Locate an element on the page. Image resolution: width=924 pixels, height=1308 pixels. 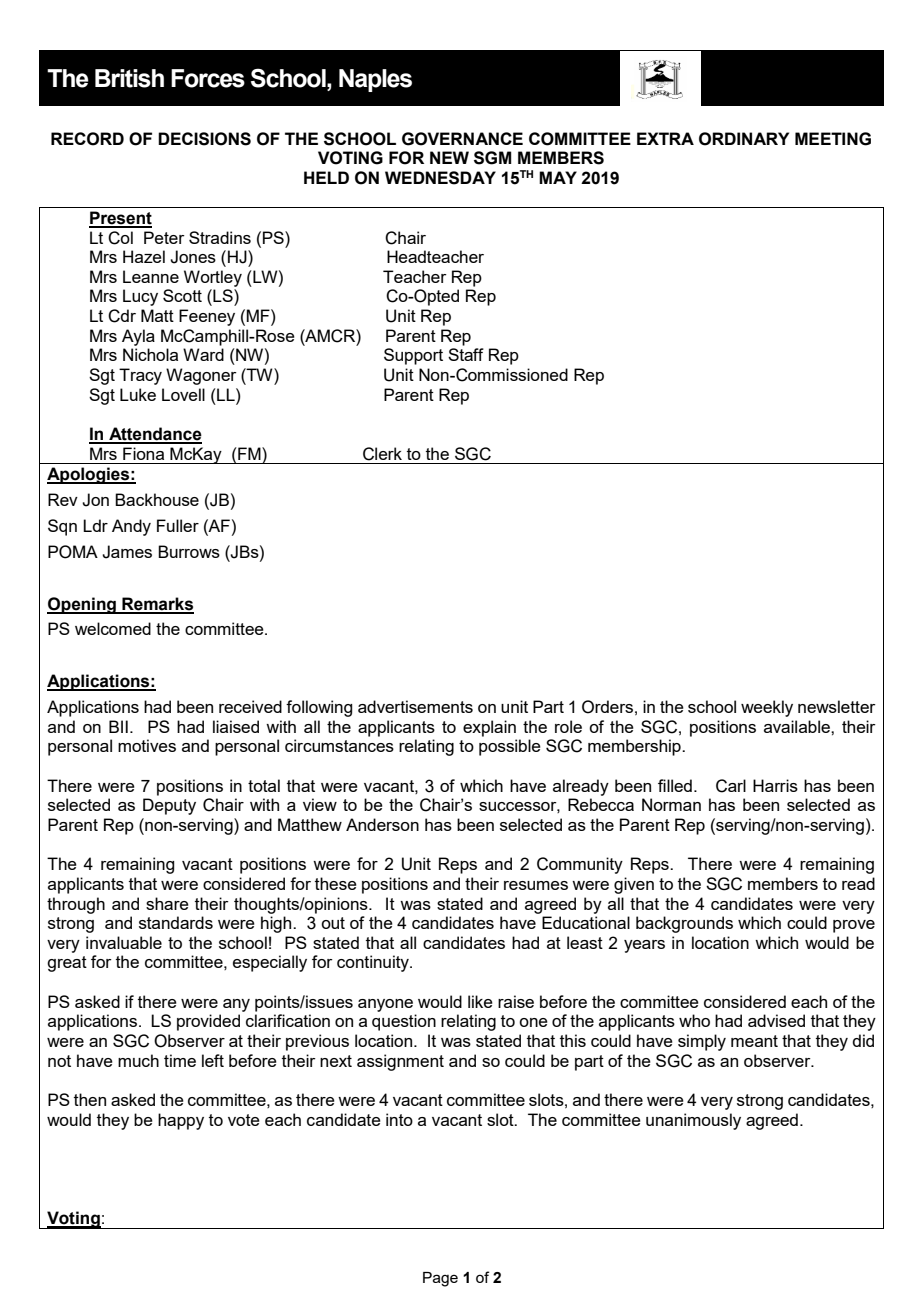
ORDINARY is located at coordinates (744, 139).
